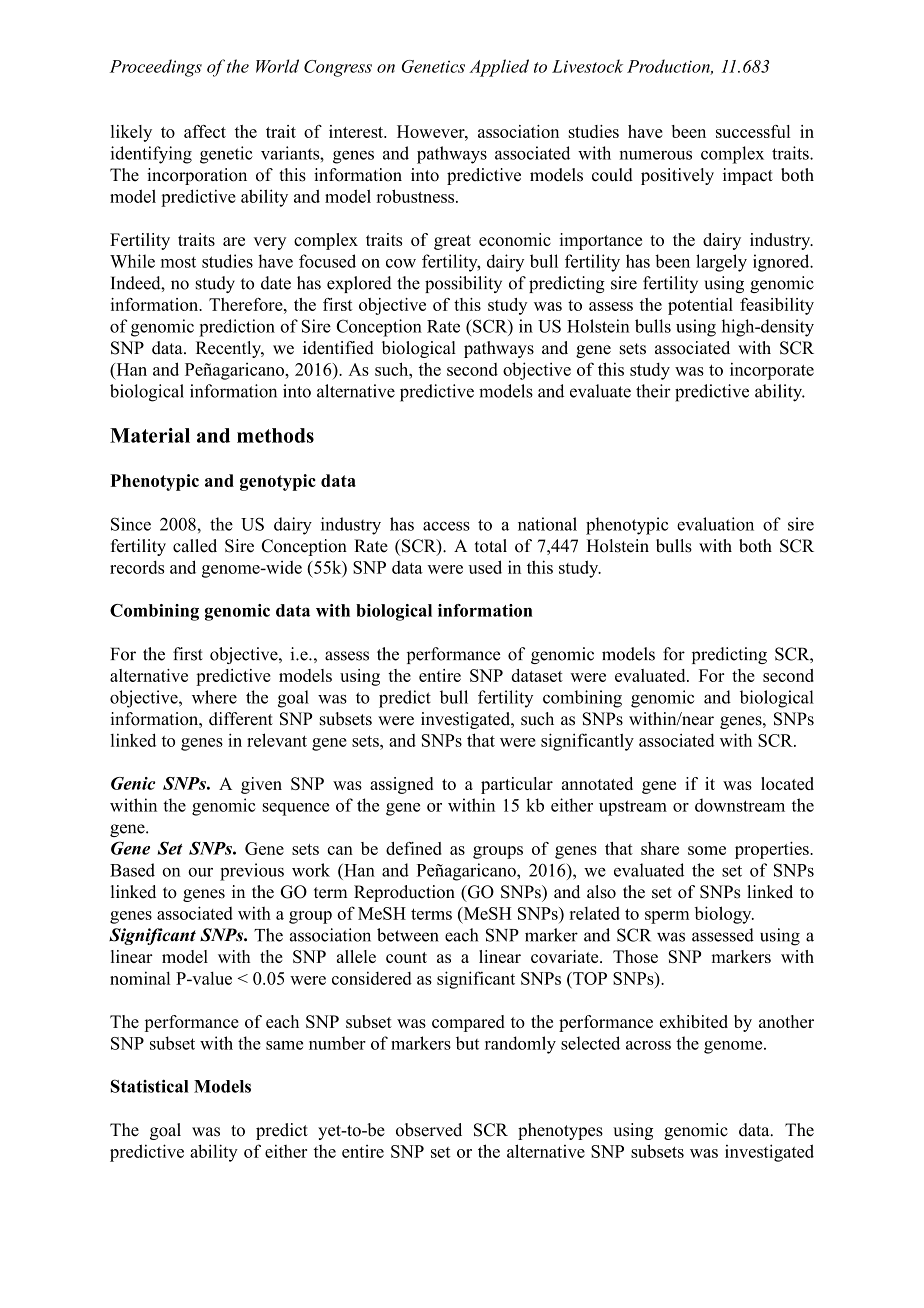 Image resolution: width=924 pixels, height=1308 pixels. What do you see at coordinates (205, 131) in the screenshot?
I see `affect` at bounding box center [205, 131].
